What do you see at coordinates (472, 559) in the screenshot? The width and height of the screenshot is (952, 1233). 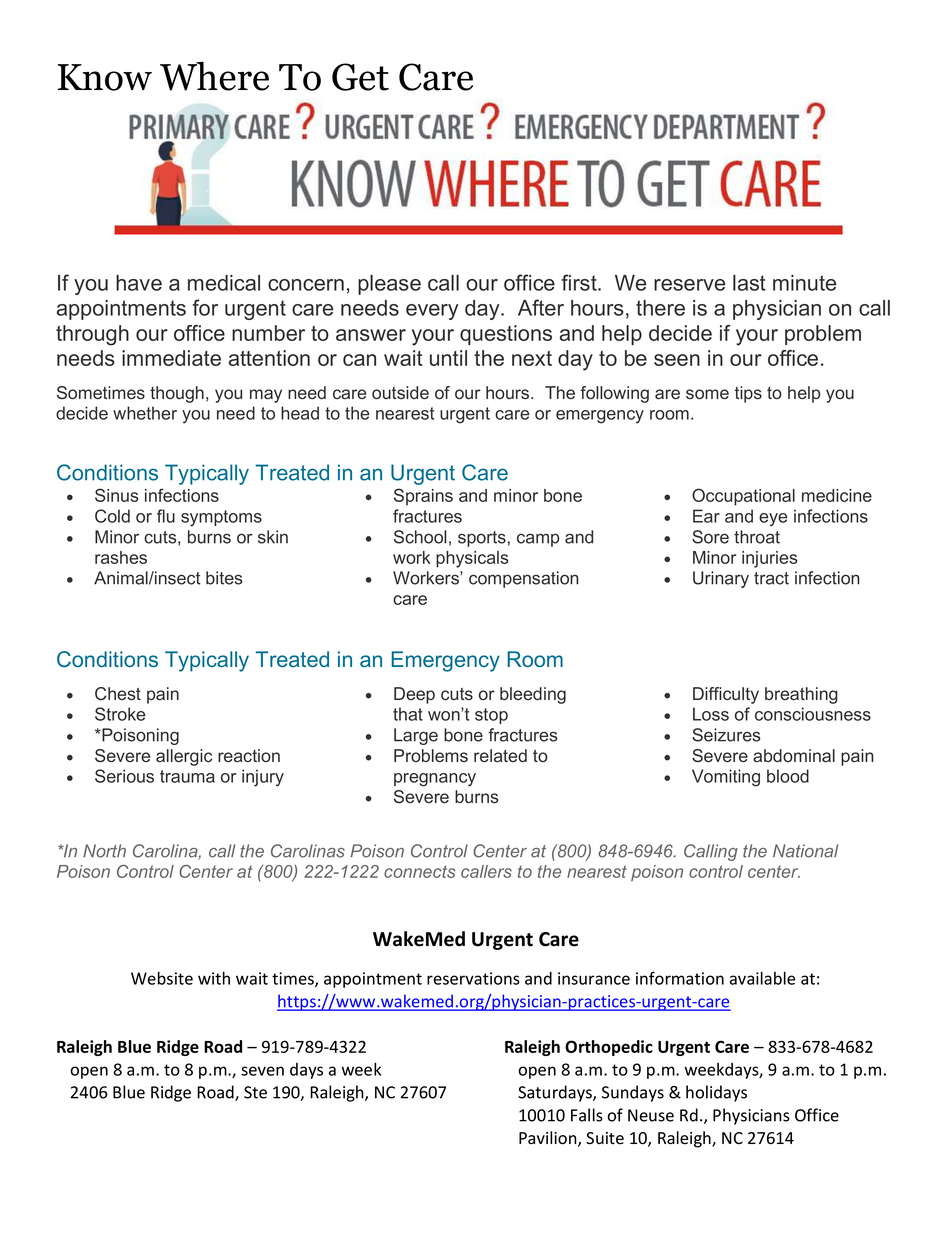 I see `physicals` at bounding box center [472, 559].
